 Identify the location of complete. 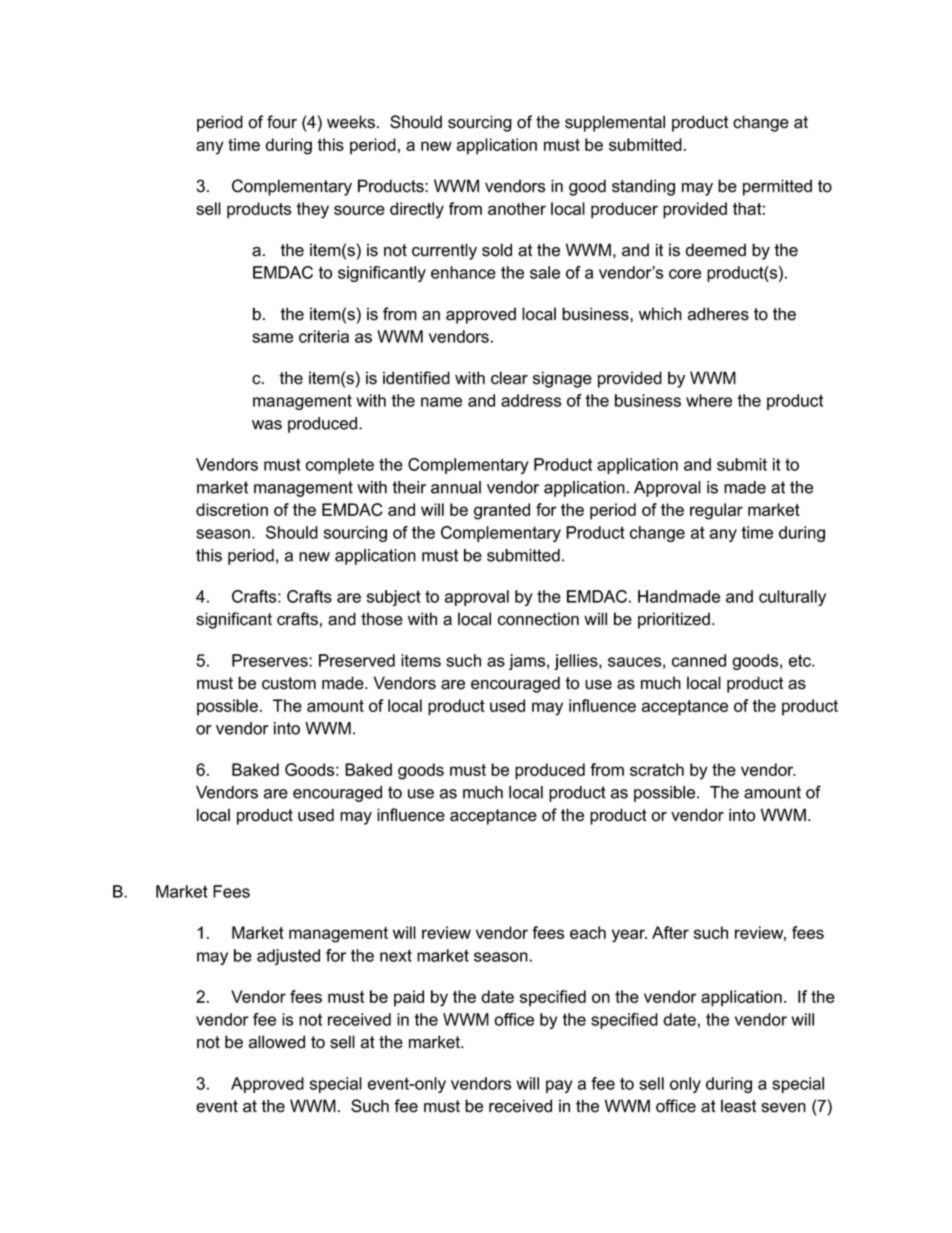
(340, 466).
